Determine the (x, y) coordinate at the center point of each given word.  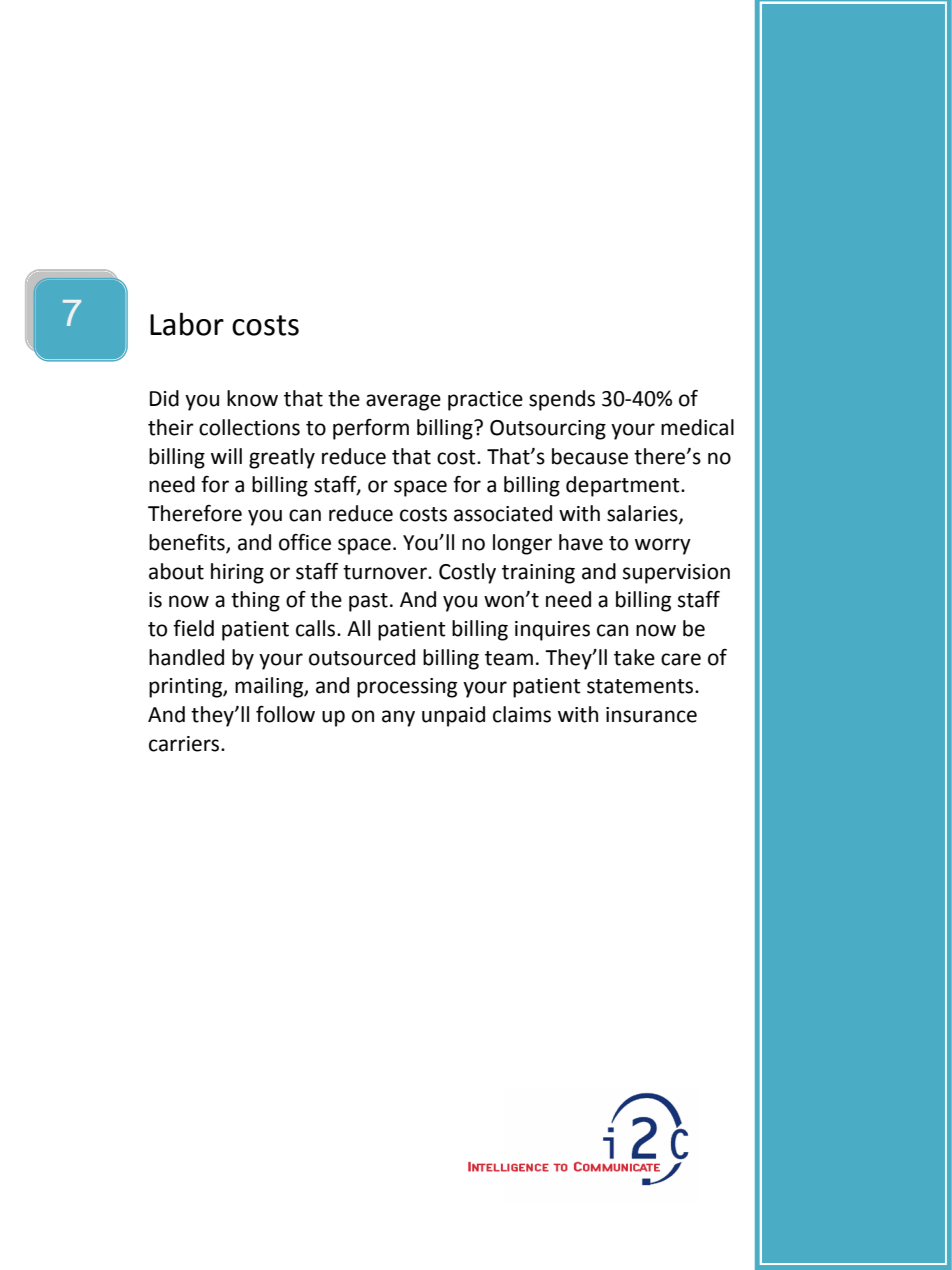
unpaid (453, 716)
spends (562, 400)
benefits (188, 543)
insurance (651, 715)
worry (663, 546)
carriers (185, 744)
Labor (187, 324)
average (403, 402)
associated (503, 513)
